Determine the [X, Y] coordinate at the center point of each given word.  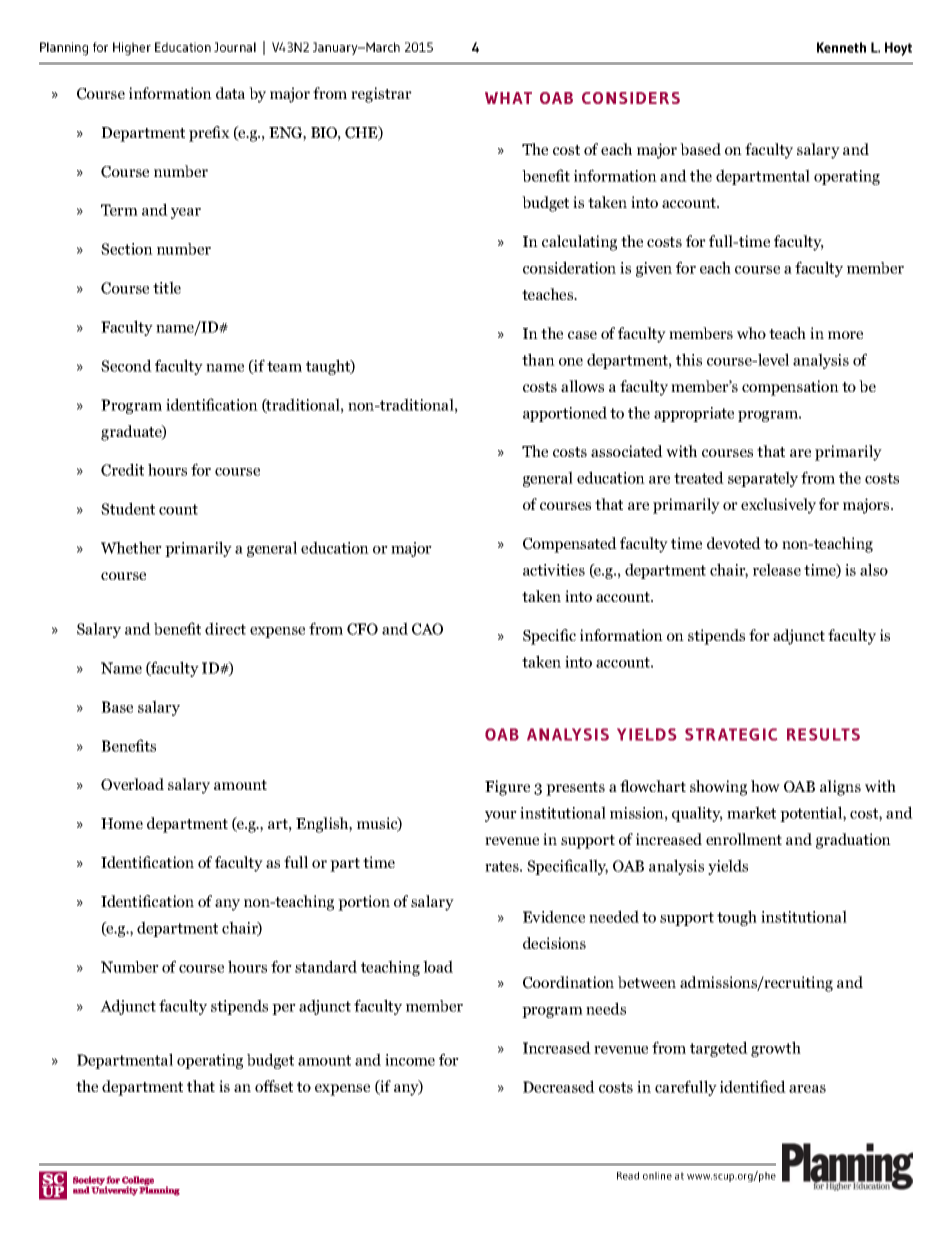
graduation [853, 841]
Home [122, 823]
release [777, 569]
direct [225, 628]
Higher [132, 49]
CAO [427, 629]
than [538, 359]
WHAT [508, 98]
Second [126, 365]
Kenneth [841, 47]
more [845, 335]
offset [274, 1086]
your [501, 816]
